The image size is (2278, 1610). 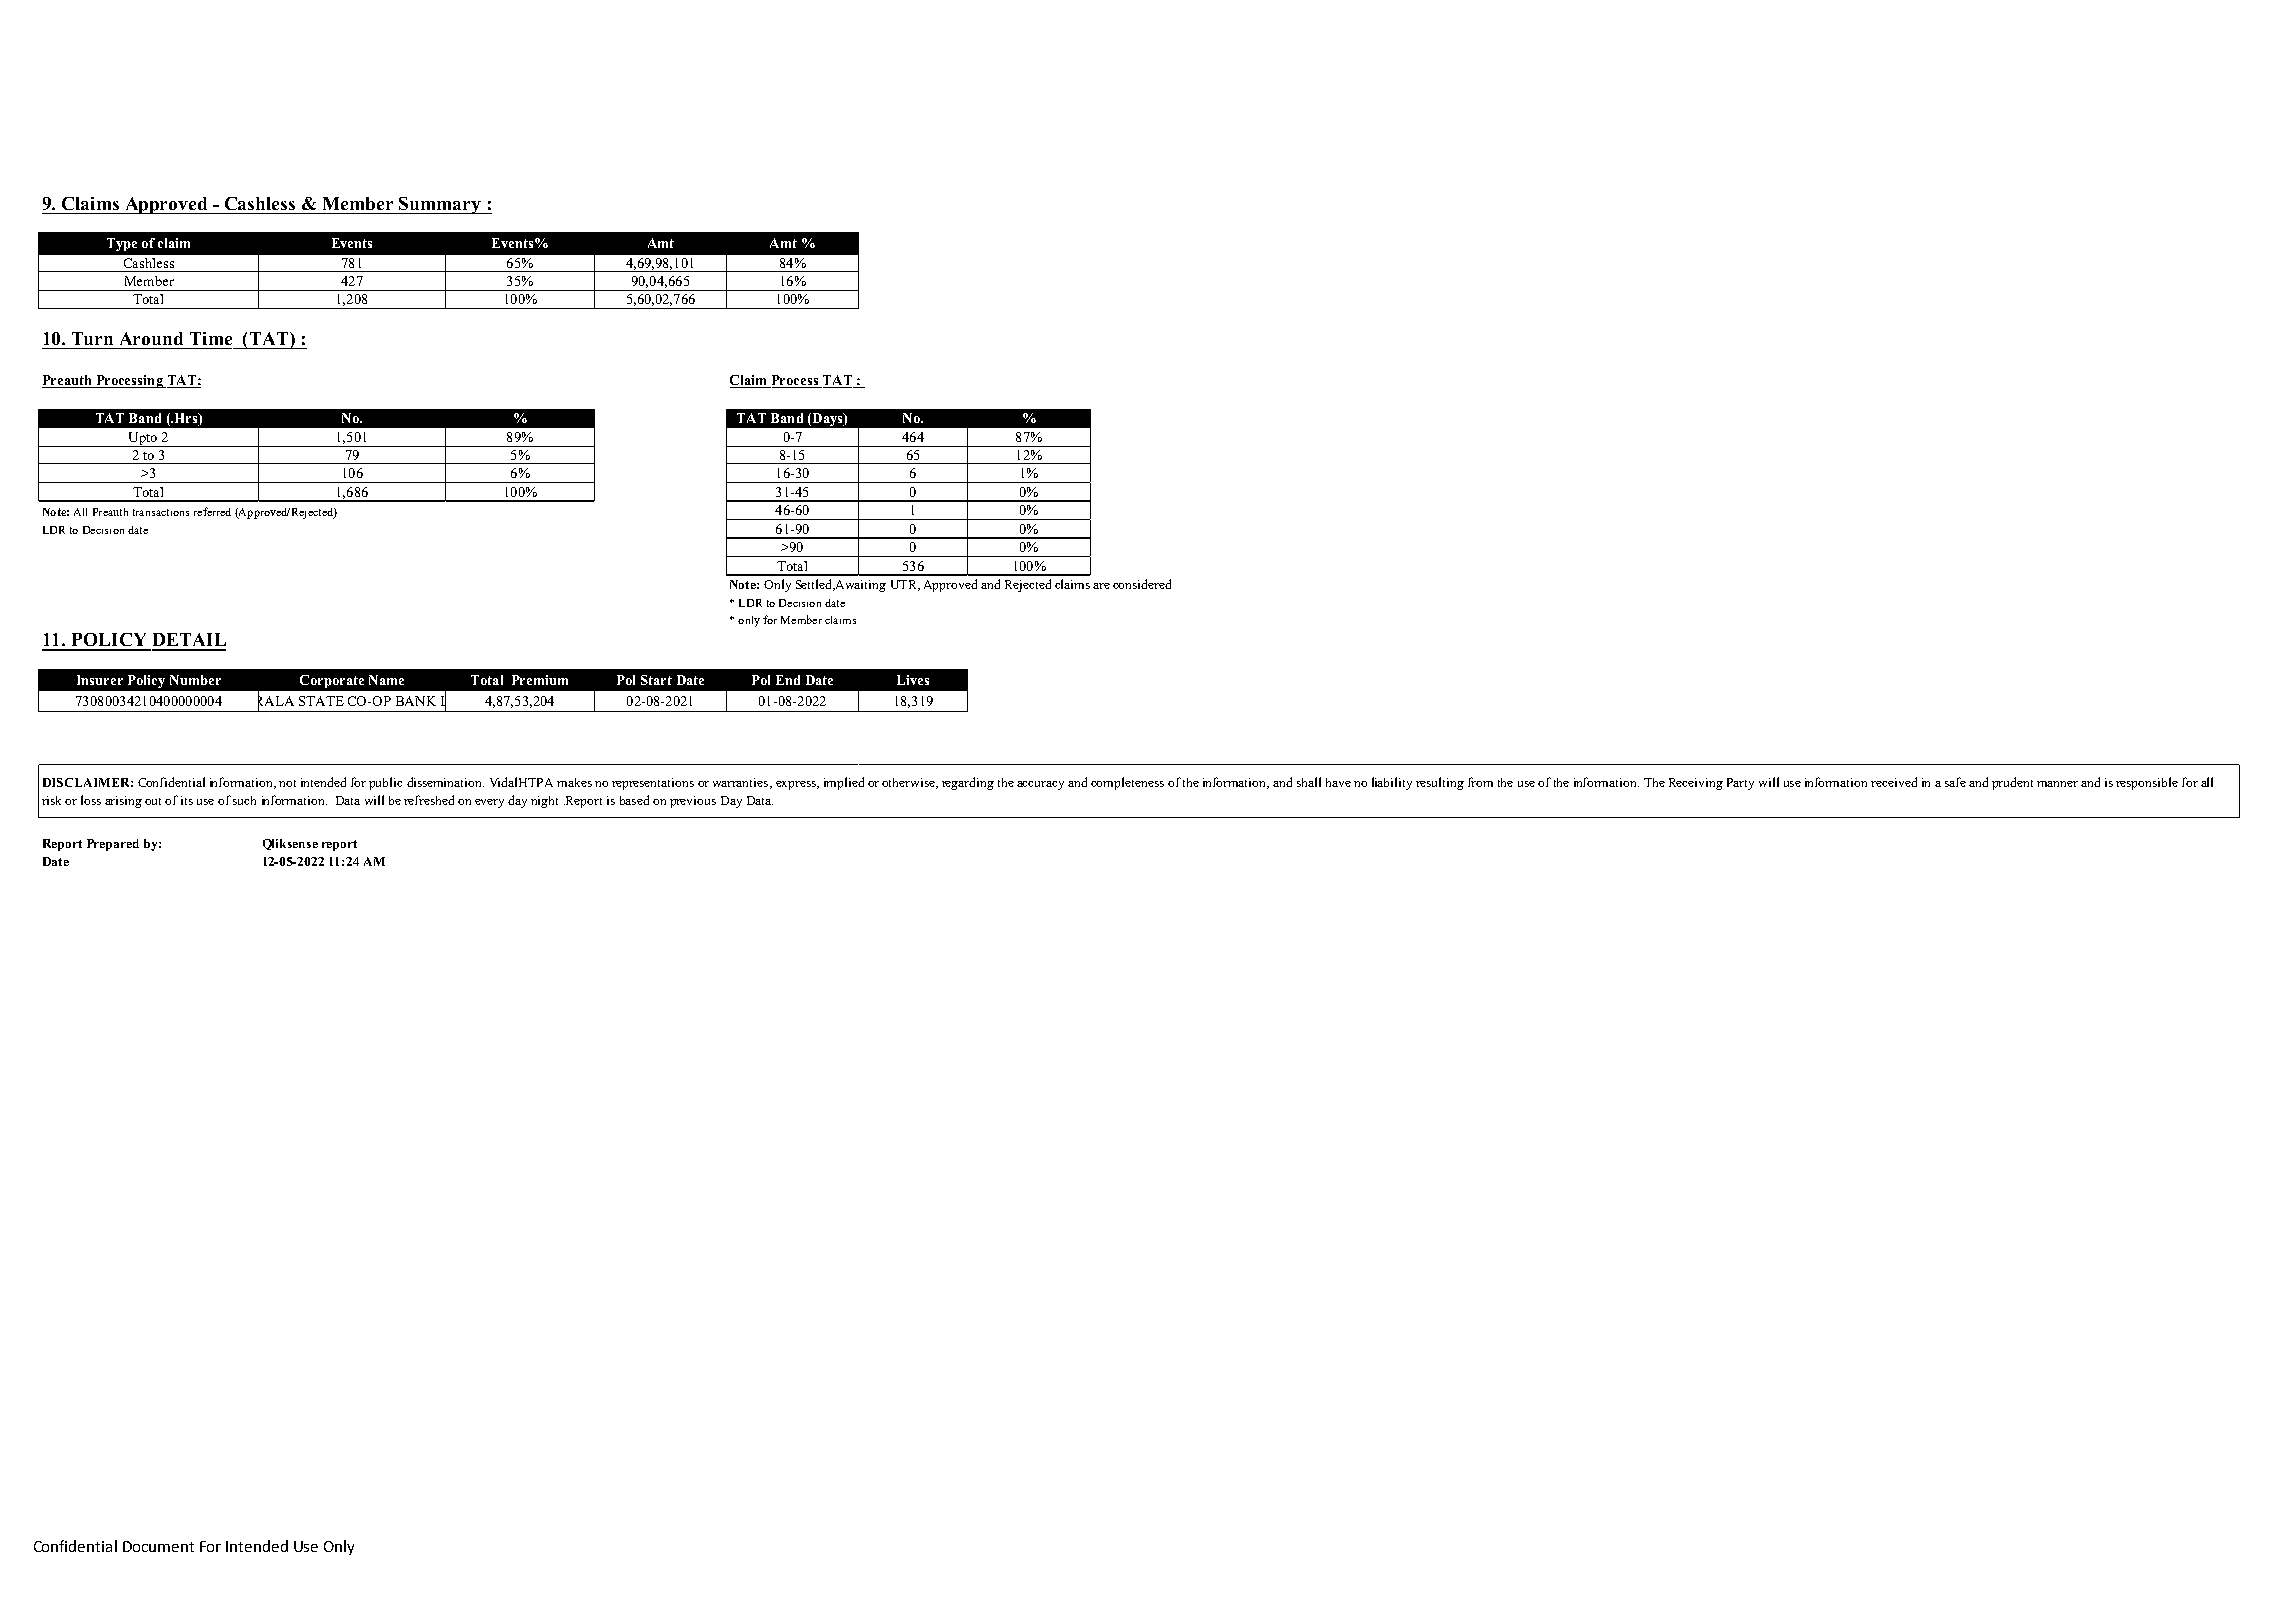 I want to click on previous, so click(x=693, y=802).
